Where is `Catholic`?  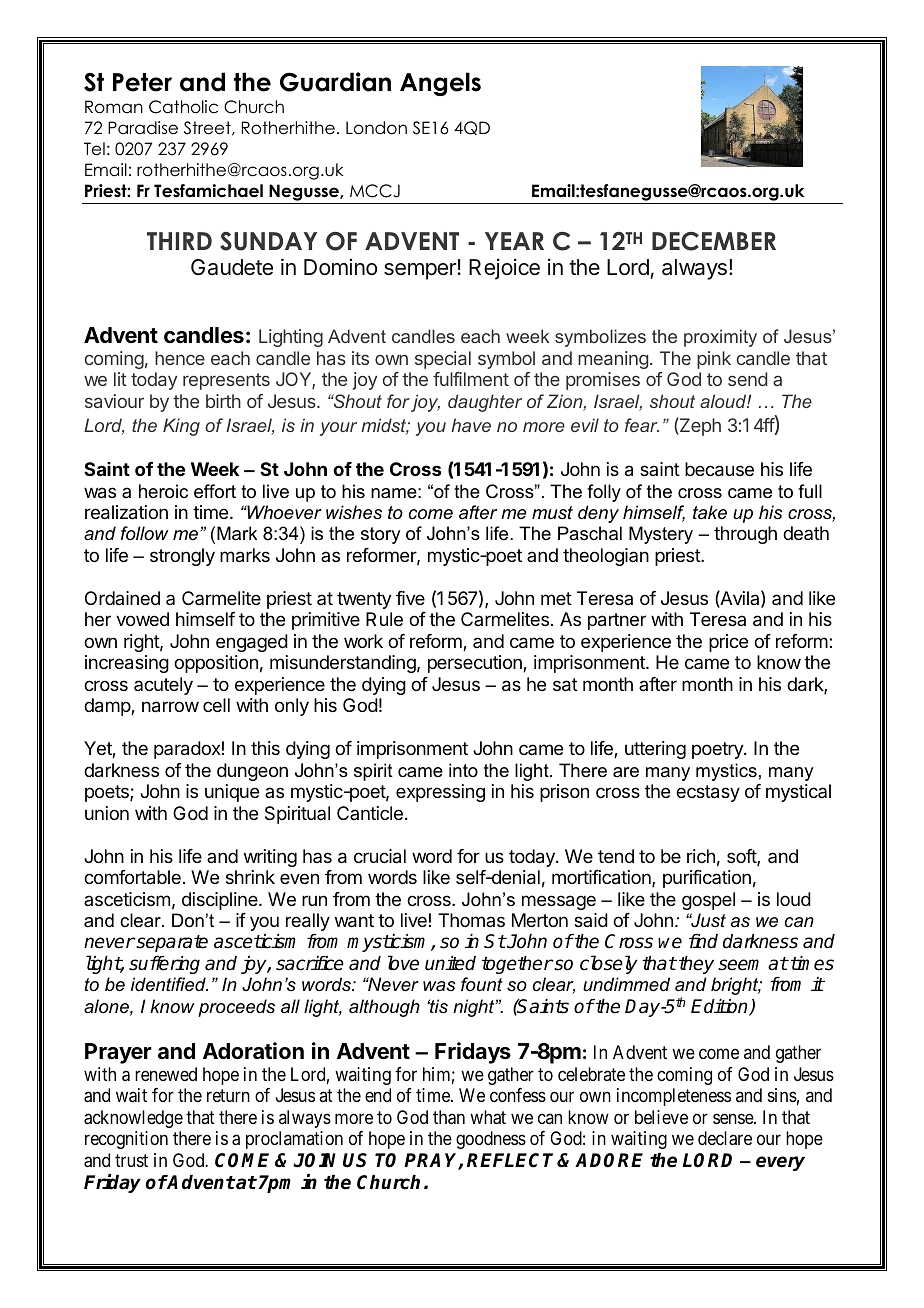 Catholic is located at coordinates (183, 107).
